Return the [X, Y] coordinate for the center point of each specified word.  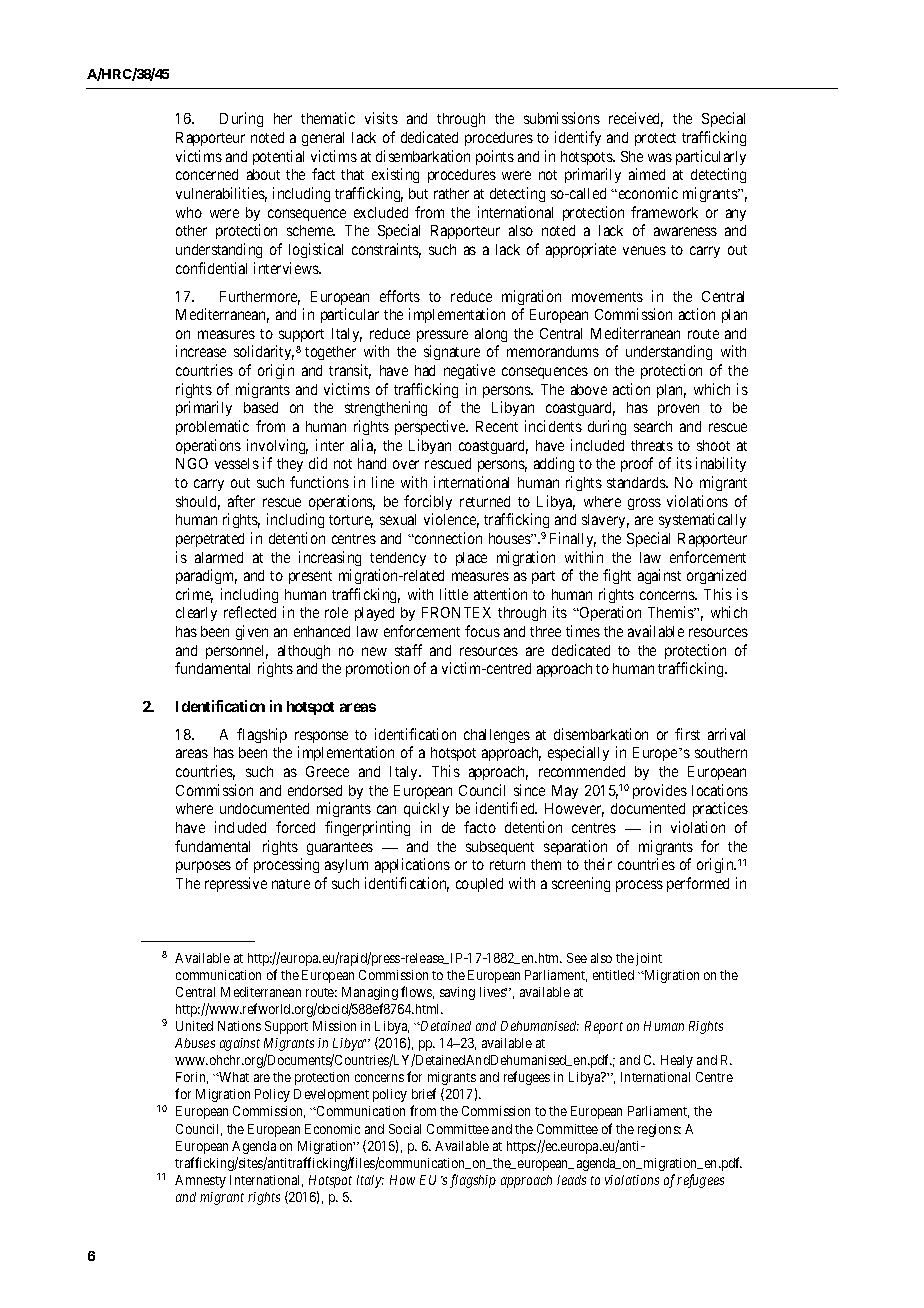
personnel [237, 652]
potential [278, 157]
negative [469, 371]
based [261, 407]
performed [698, 884]
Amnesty [200, 1181]
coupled [479, 885]
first [687, 734]
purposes [203, 867]
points [495, 157]
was [660, 157]
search [653, 426]
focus [482, 631]
